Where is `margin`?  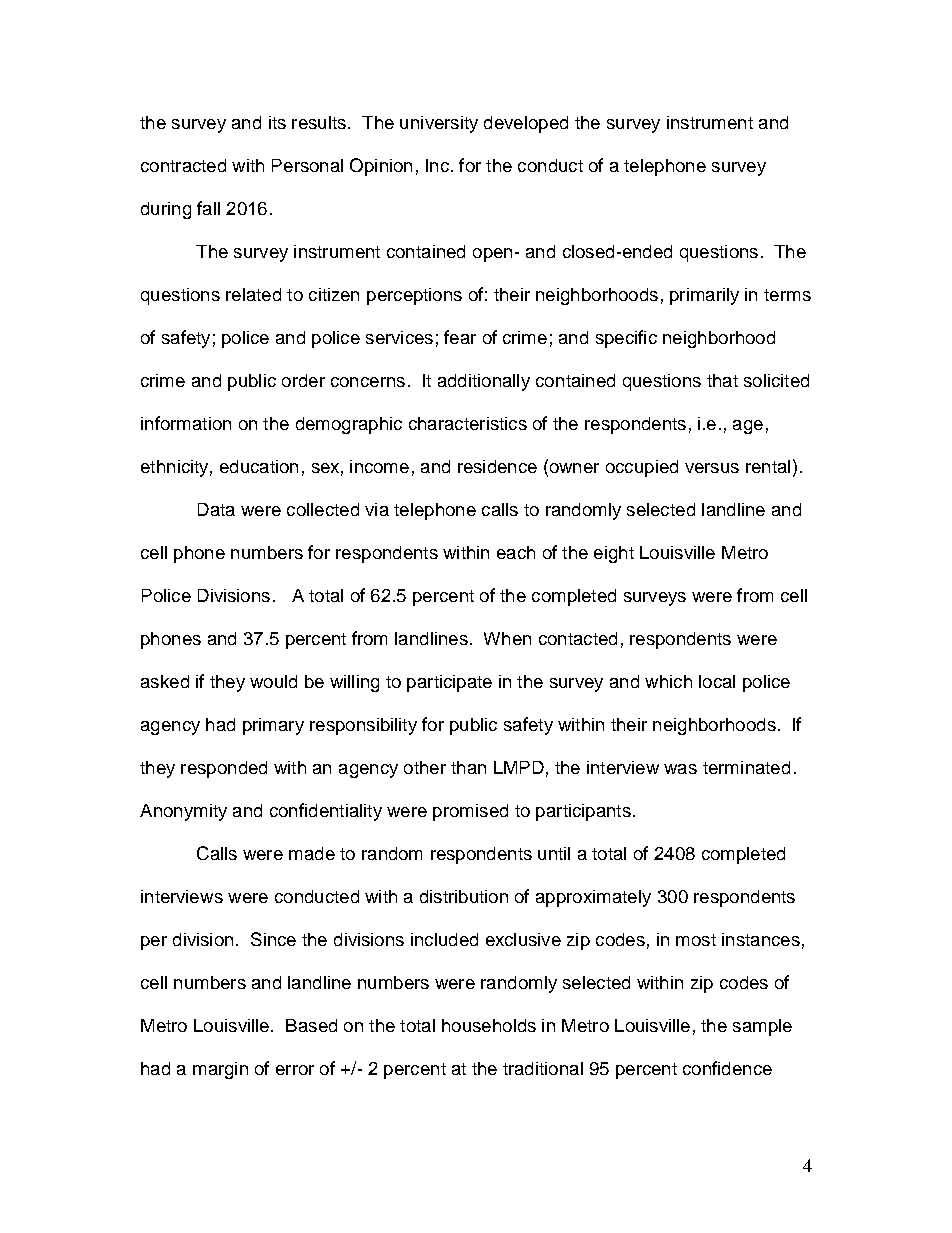
margin is located at coordinates (220, 1070).
